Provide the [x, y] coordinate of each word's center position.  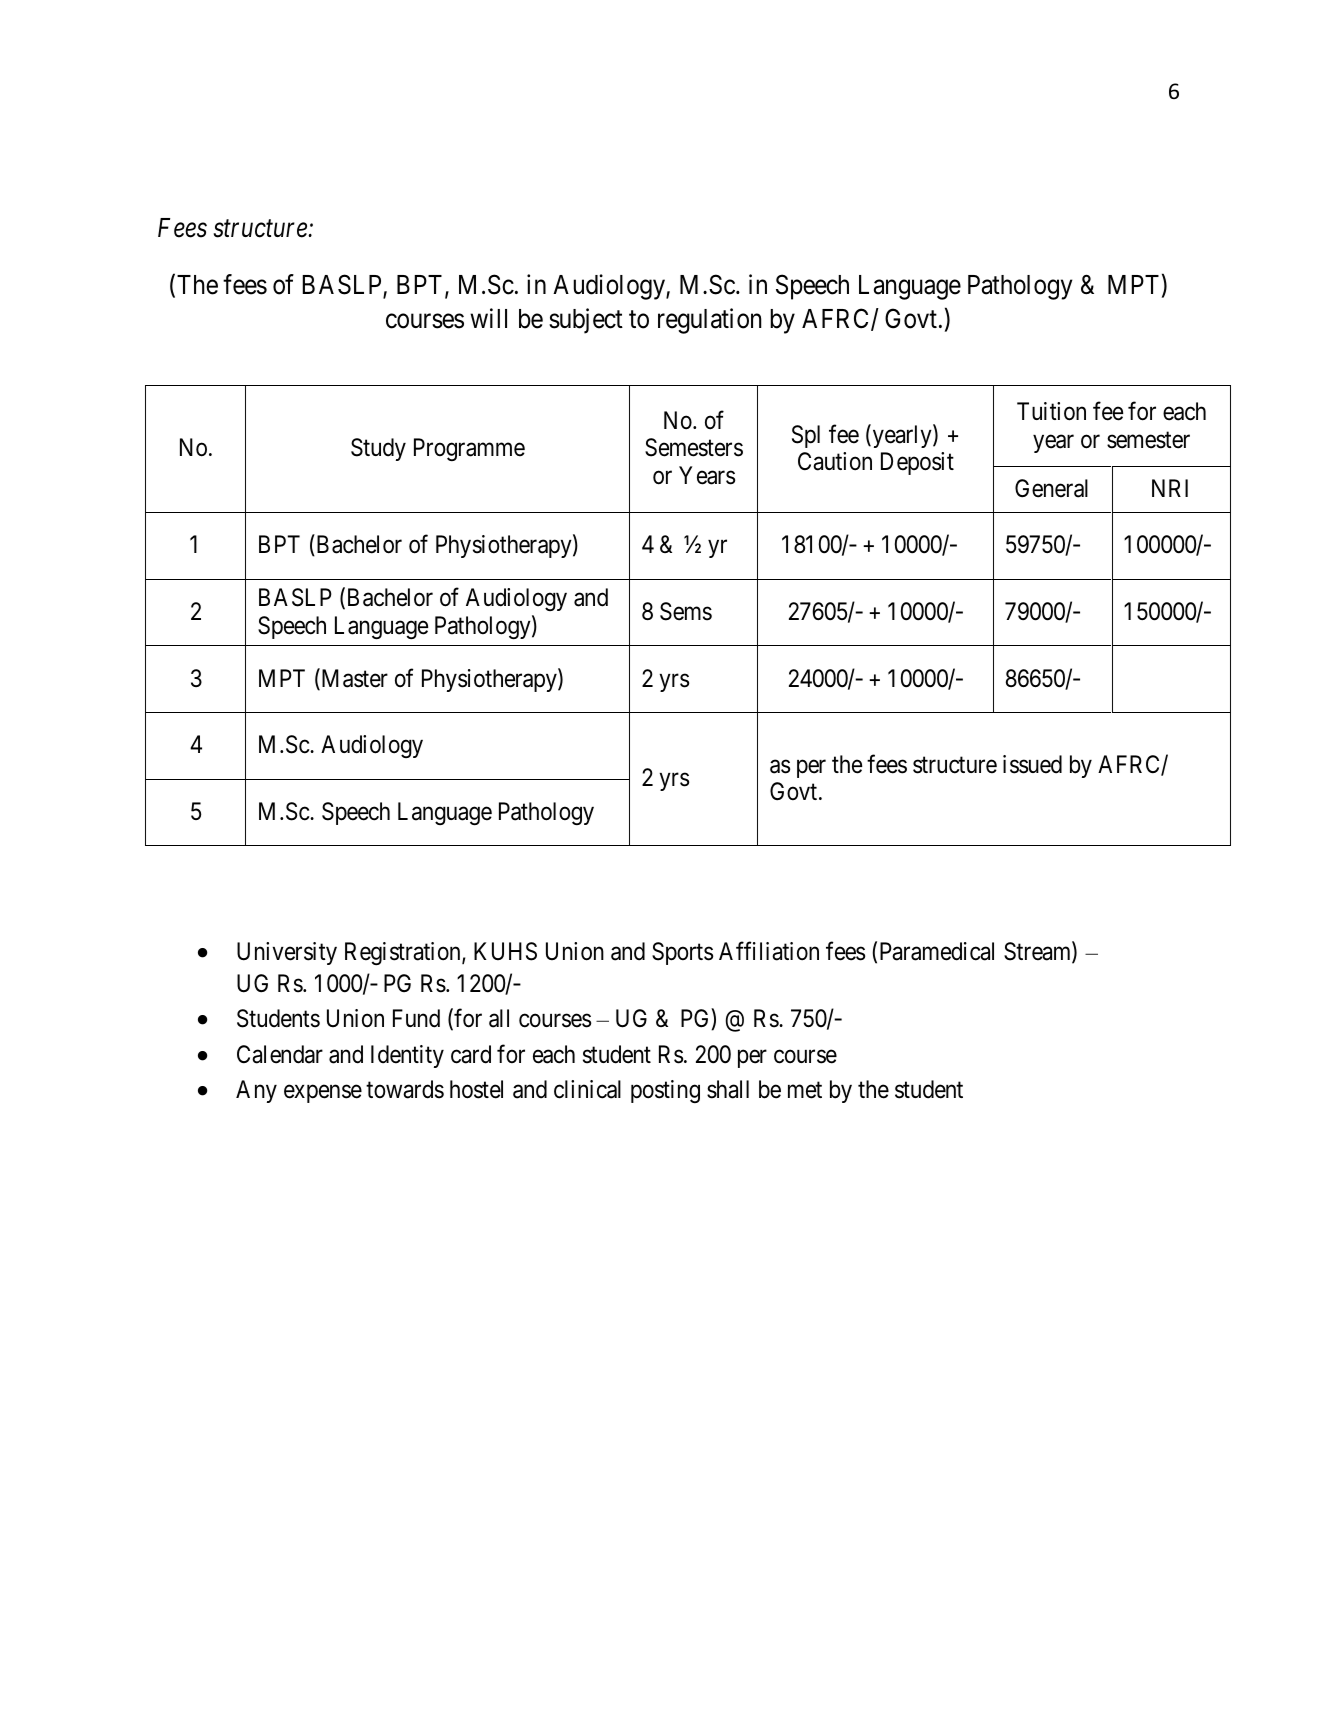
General [1051, 488]
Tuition [1051, 411]
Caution [835, 461]
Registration [404, 953]
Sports [682, 953]
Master [353, 679]
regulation [710, 321]
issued [1032, 764]
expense [323, 1094]
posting [665, 1091]
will [488, 318]
